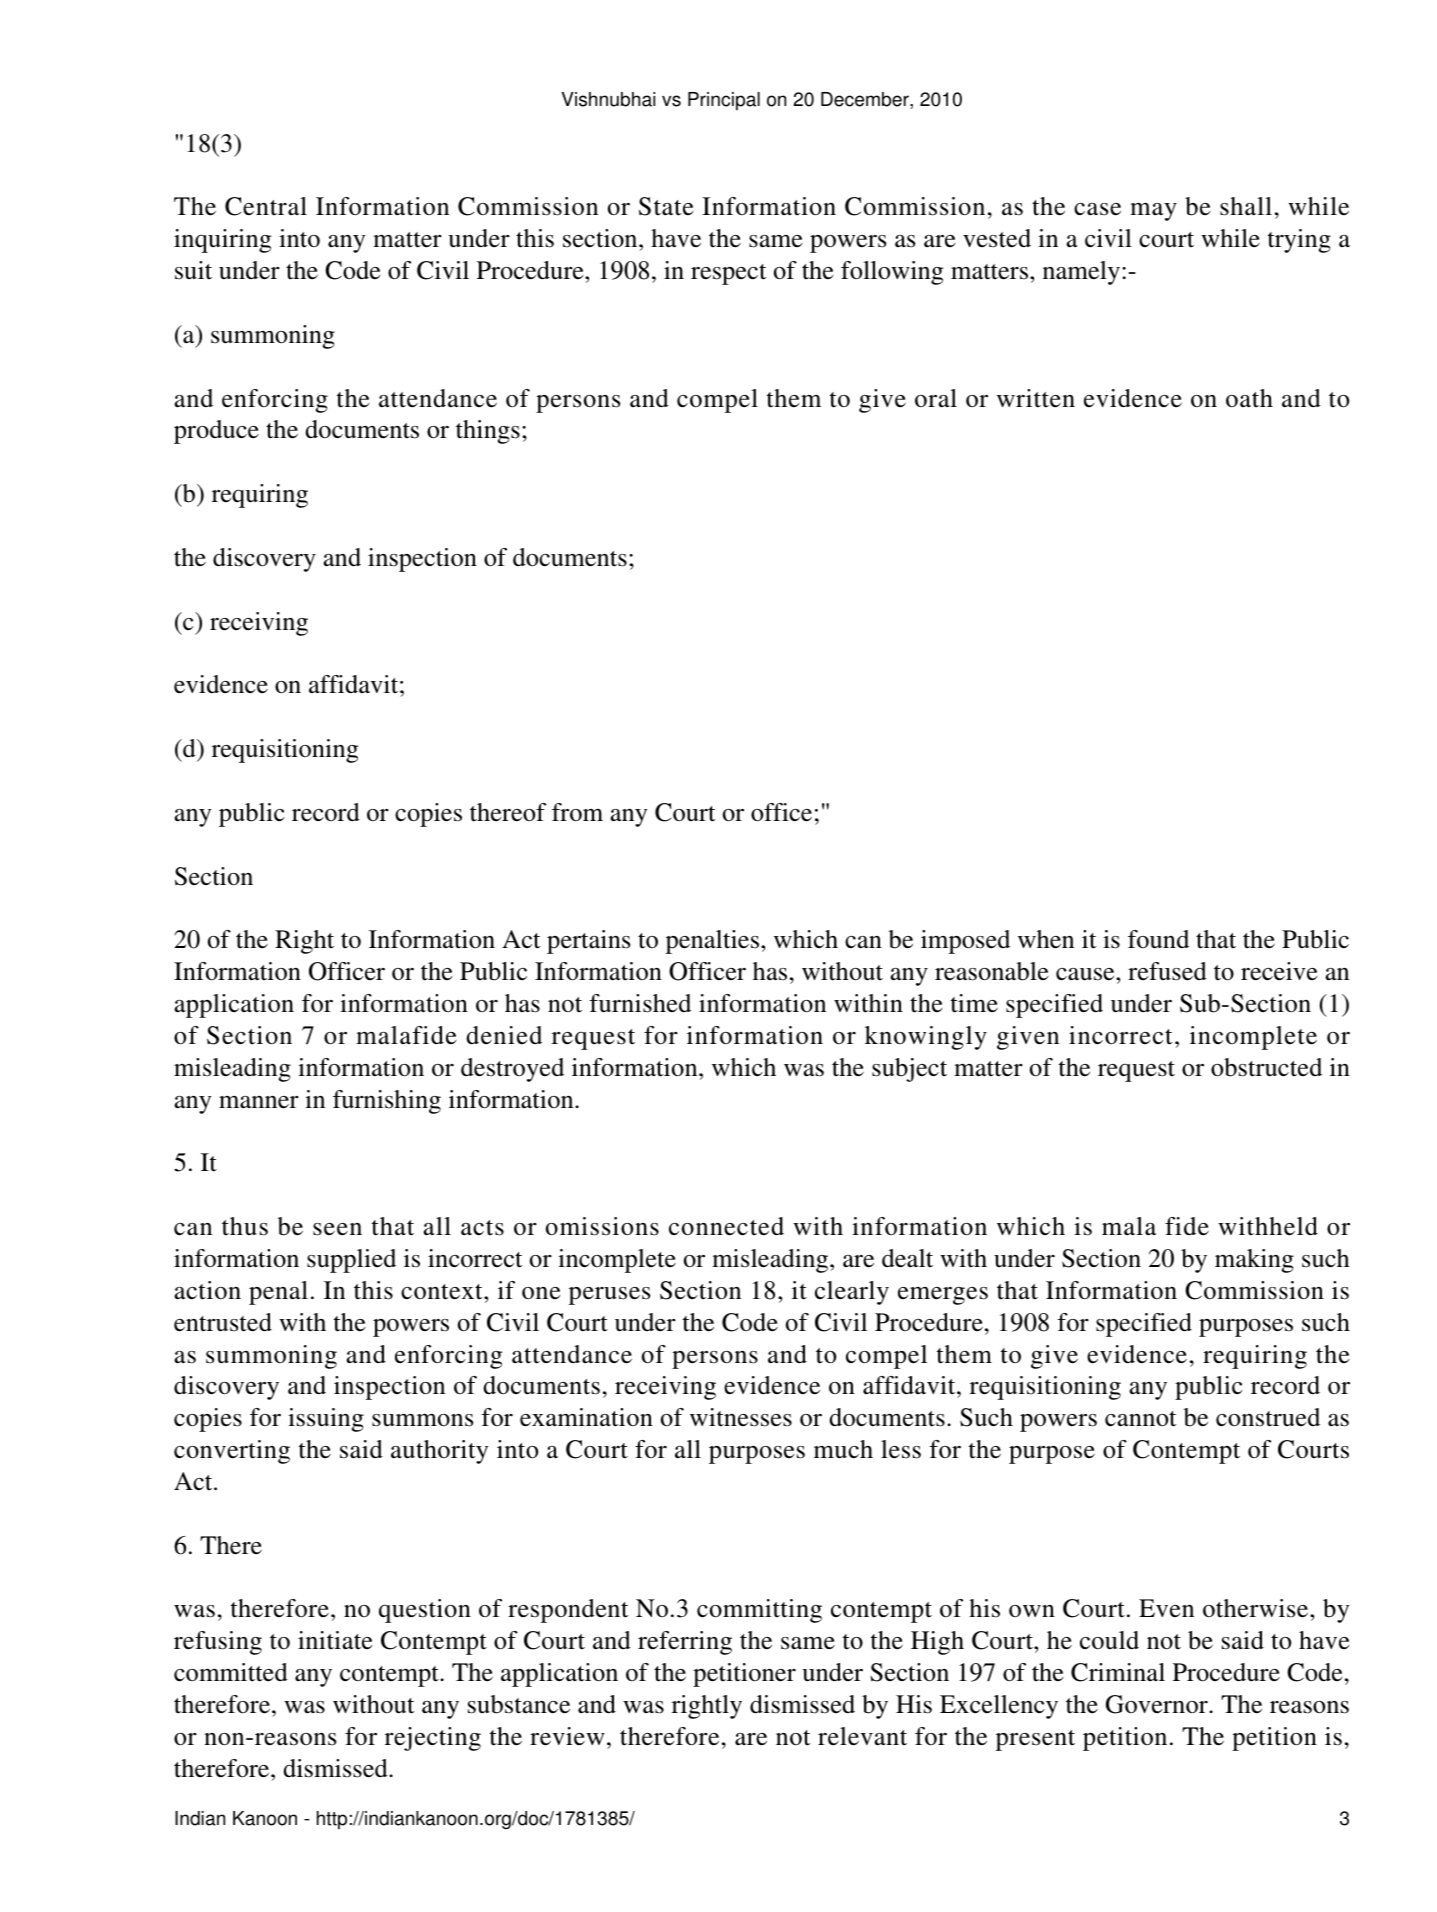  I want to click on making, so click(1254, 1261).
